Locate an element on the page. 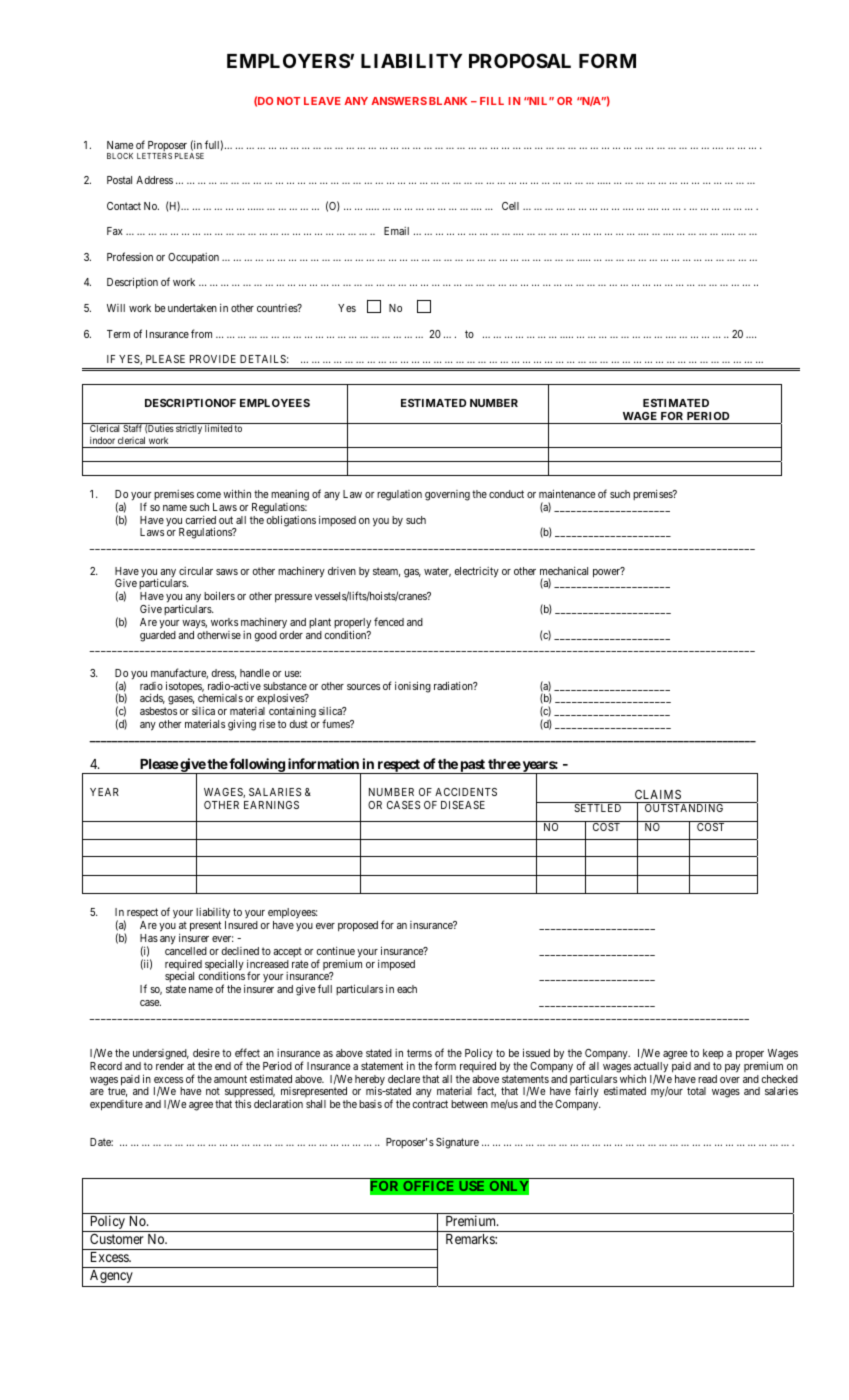 Image resolution: width=849 pixels, height=1400 pixels. PROPOSAL is located at coordinates (520, 60).
